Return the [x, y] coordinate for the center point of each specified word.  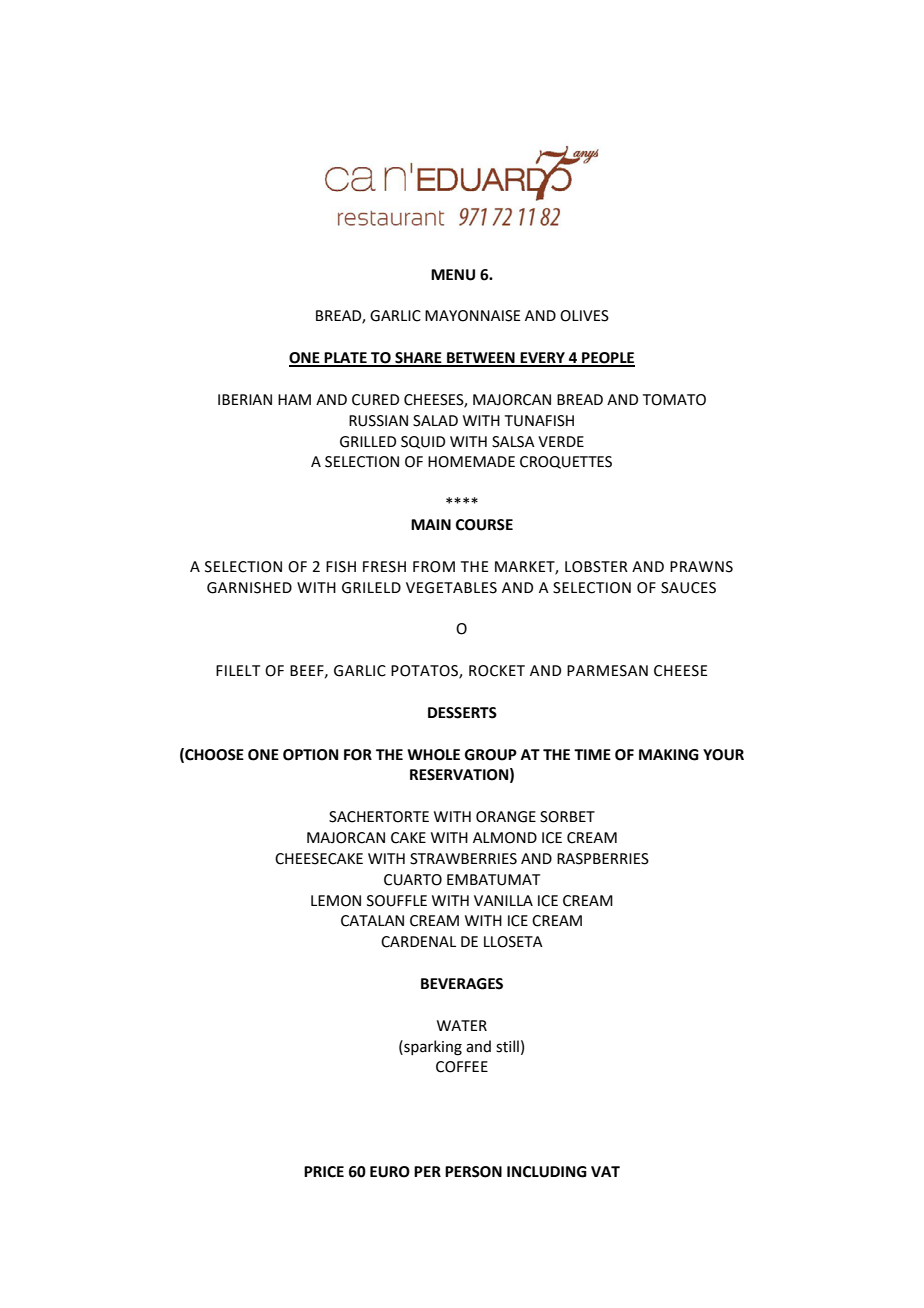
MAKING [669, 755]
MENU [453, 275]
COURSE [484, 525]
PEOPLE [607, 359]
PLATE [346, 359]
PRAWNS [701, 567]
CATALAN [372, 921]
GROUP [491, 755]
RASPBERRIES [603, 859]
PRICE [324, 1172]
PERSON [473, 1172]
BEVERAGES [462, 984]
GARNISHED [249, 588]
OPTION [310, 755]
